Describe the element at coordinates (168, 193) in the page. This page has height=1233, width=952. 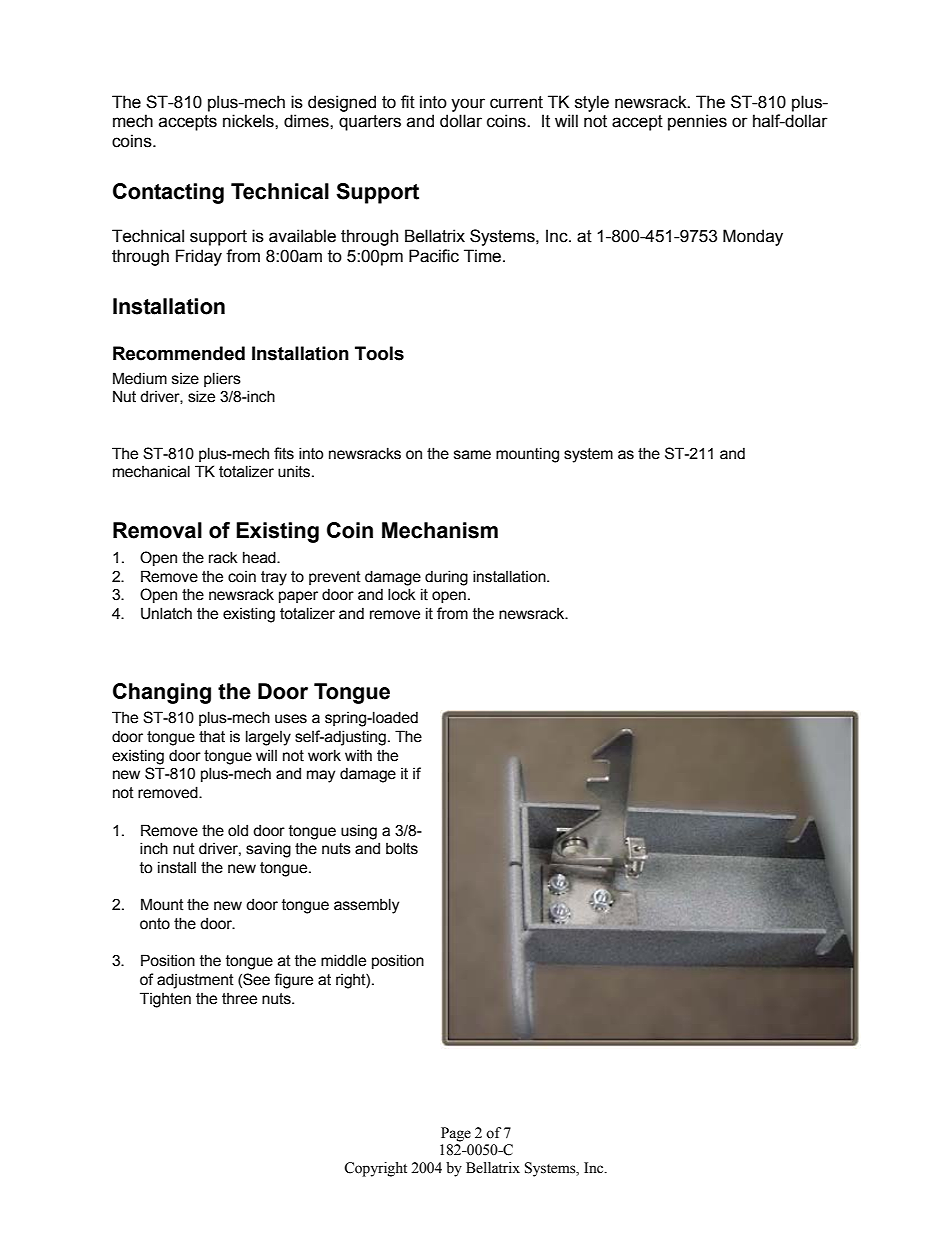
I see `Contacting` at that location.
